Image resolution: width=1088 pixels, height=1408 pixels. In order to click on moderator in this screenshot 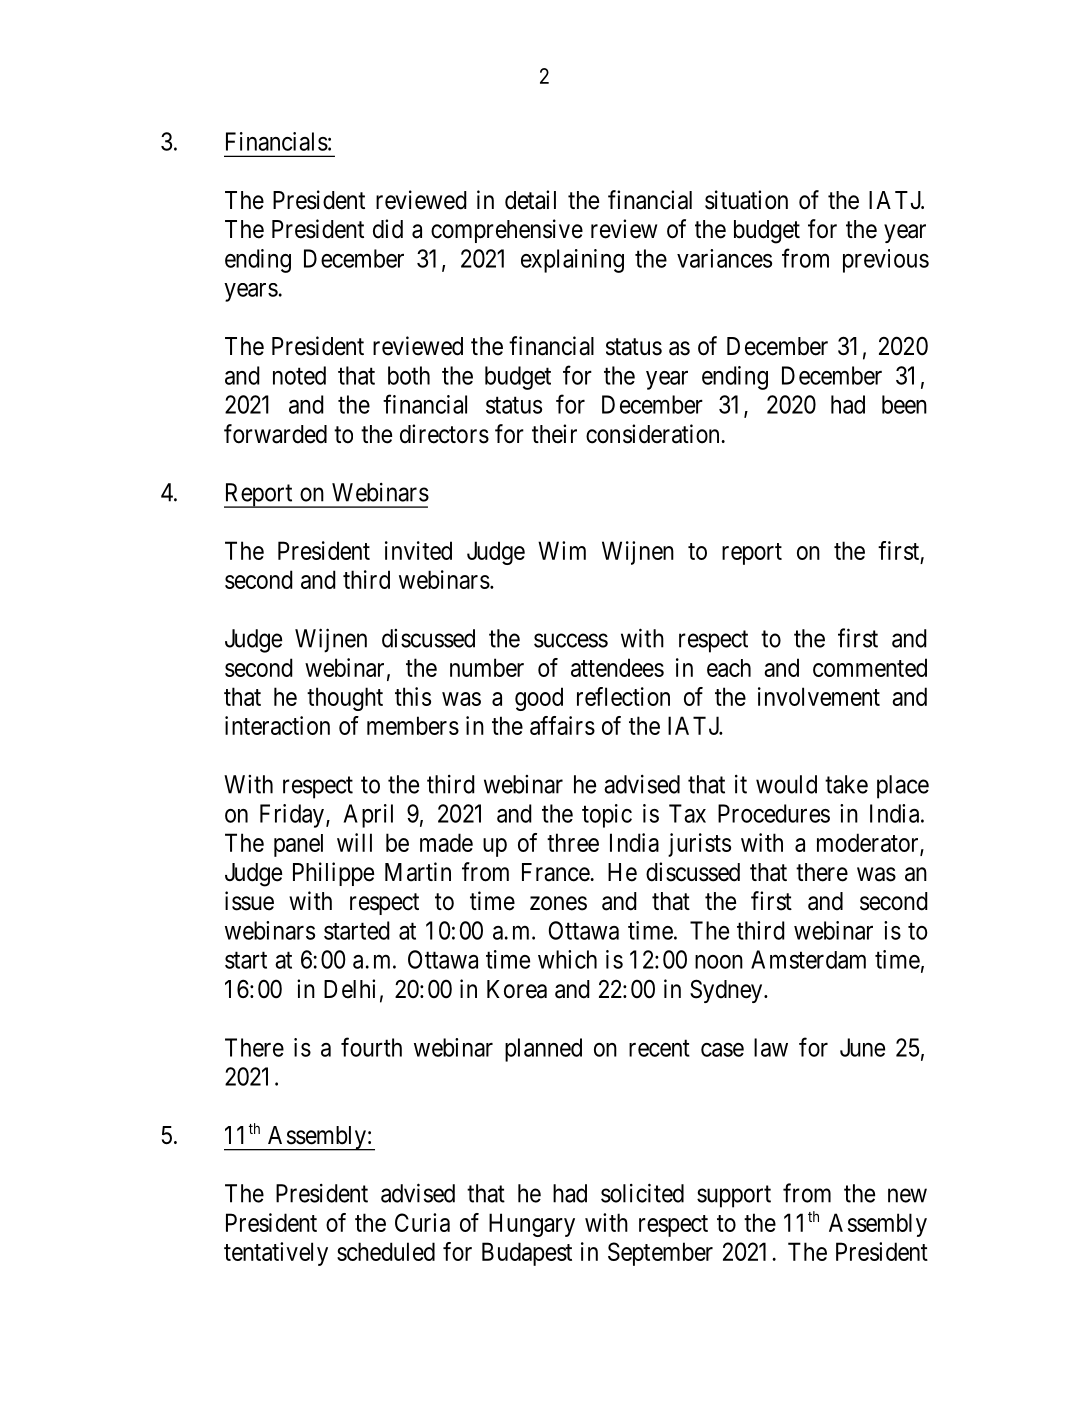, I will do `click(870, 843)`.
